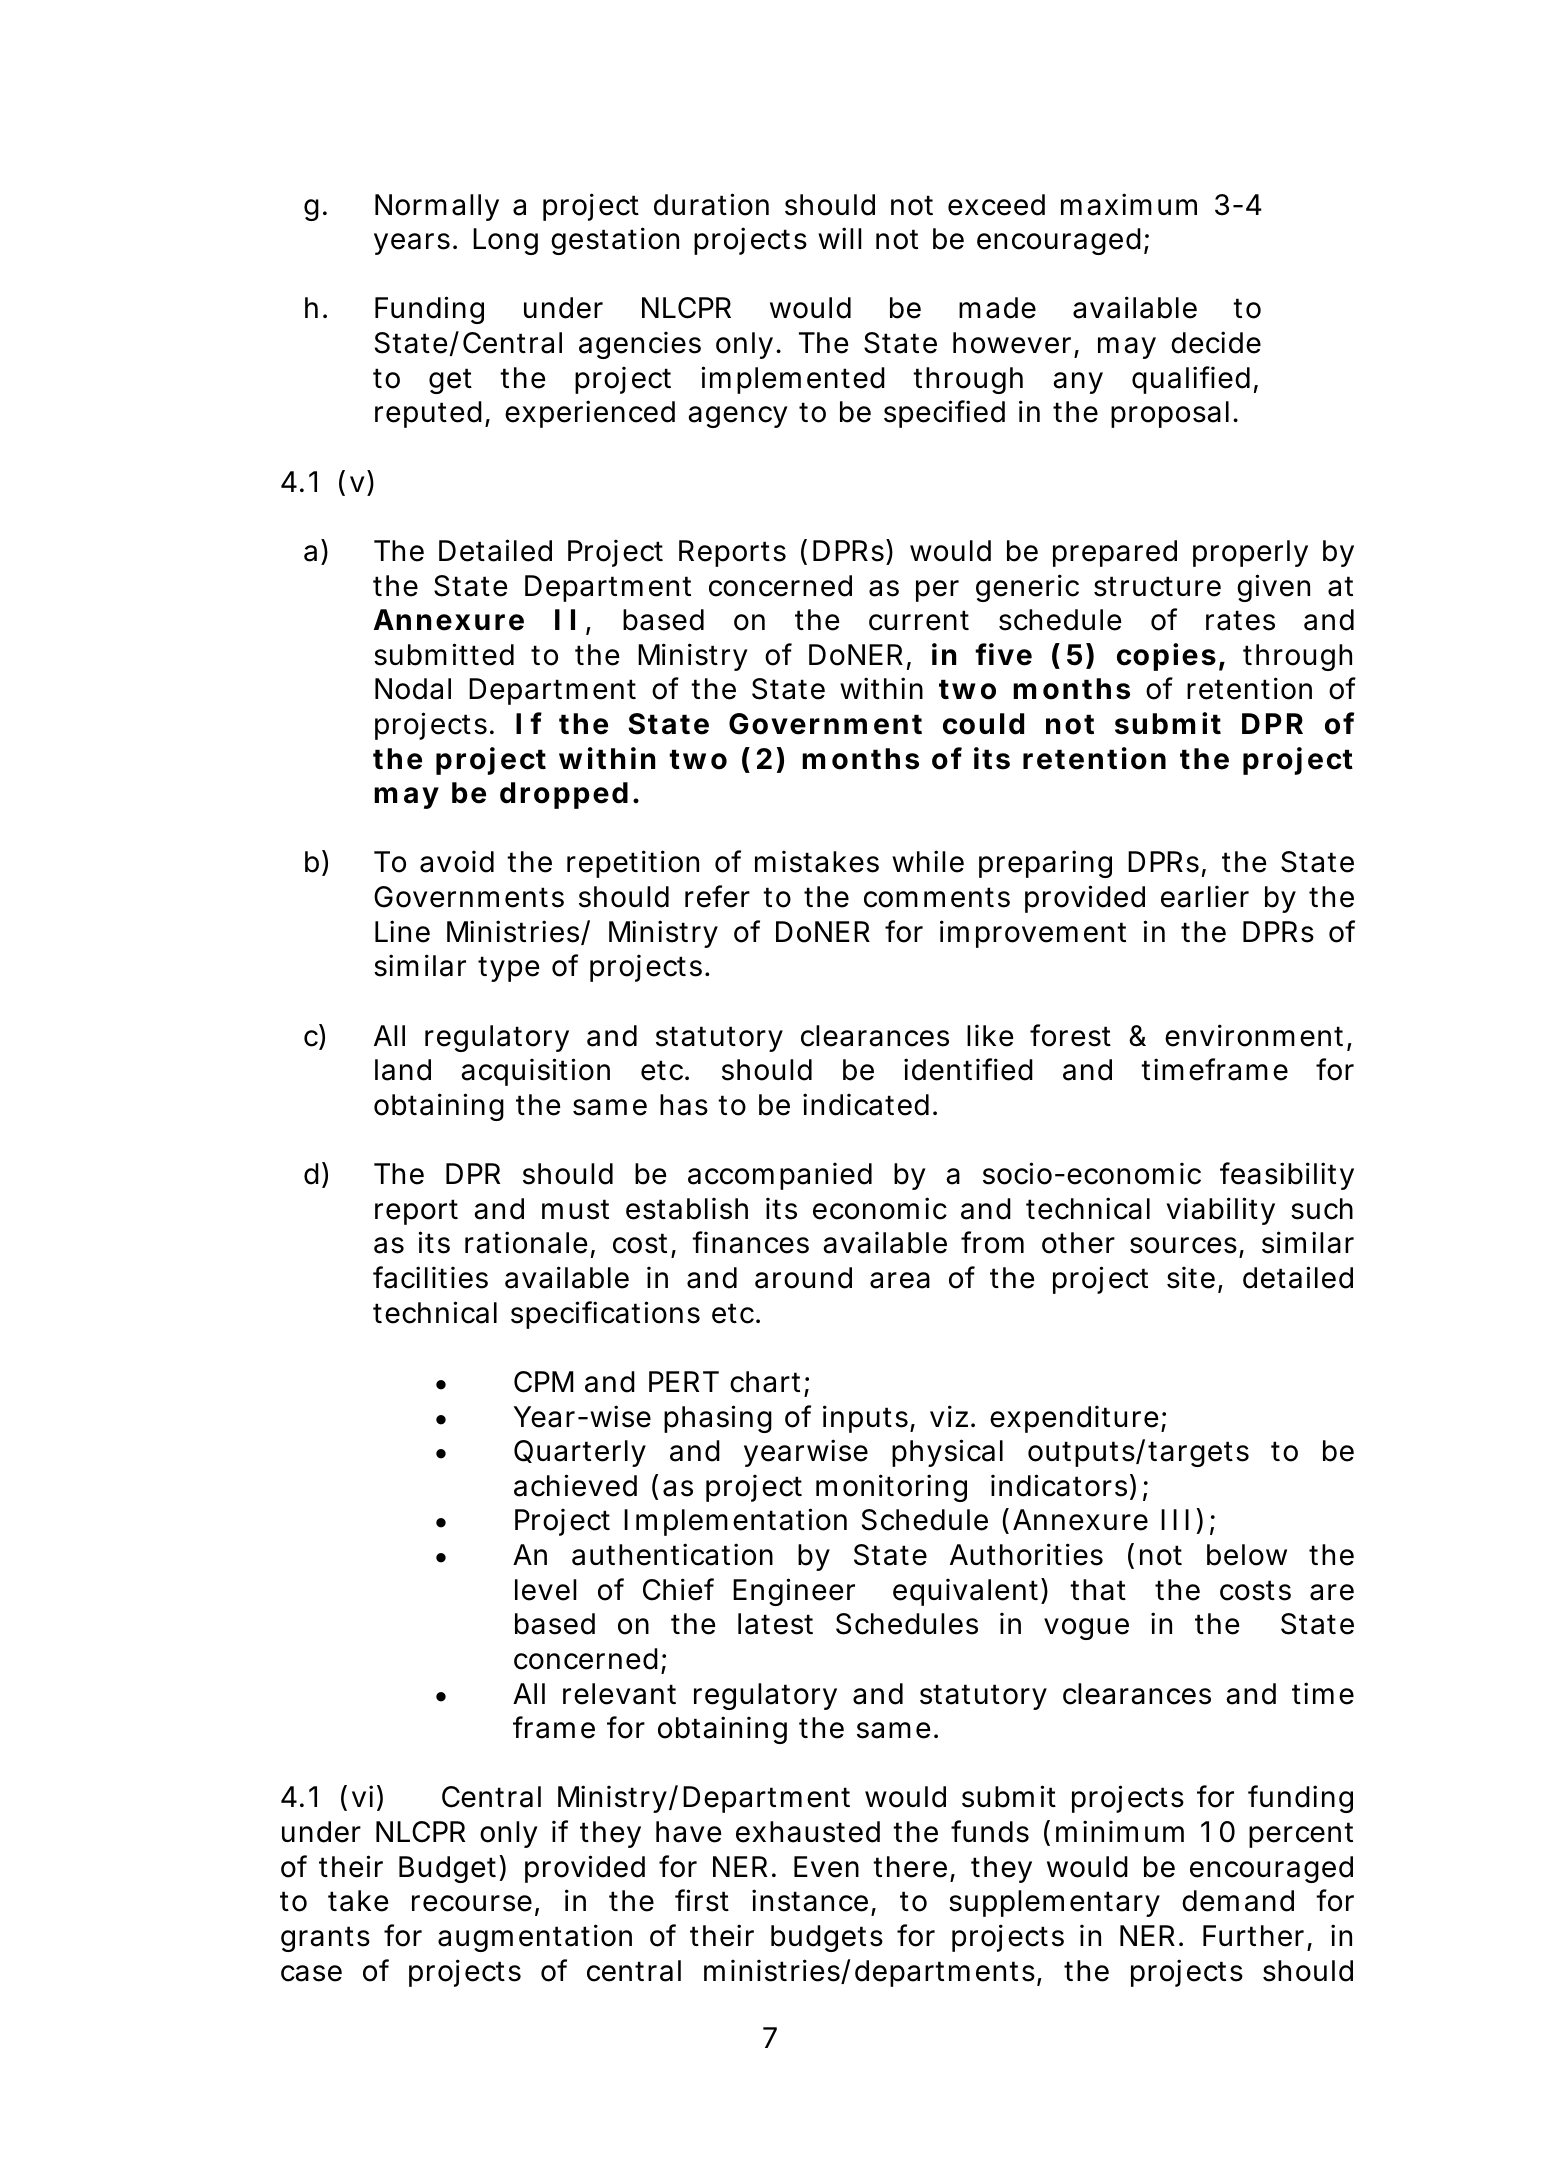 Image resolution: width=1542 pixels, height=2181 pixels. I want to click on indicated, so click(866, 1104).
